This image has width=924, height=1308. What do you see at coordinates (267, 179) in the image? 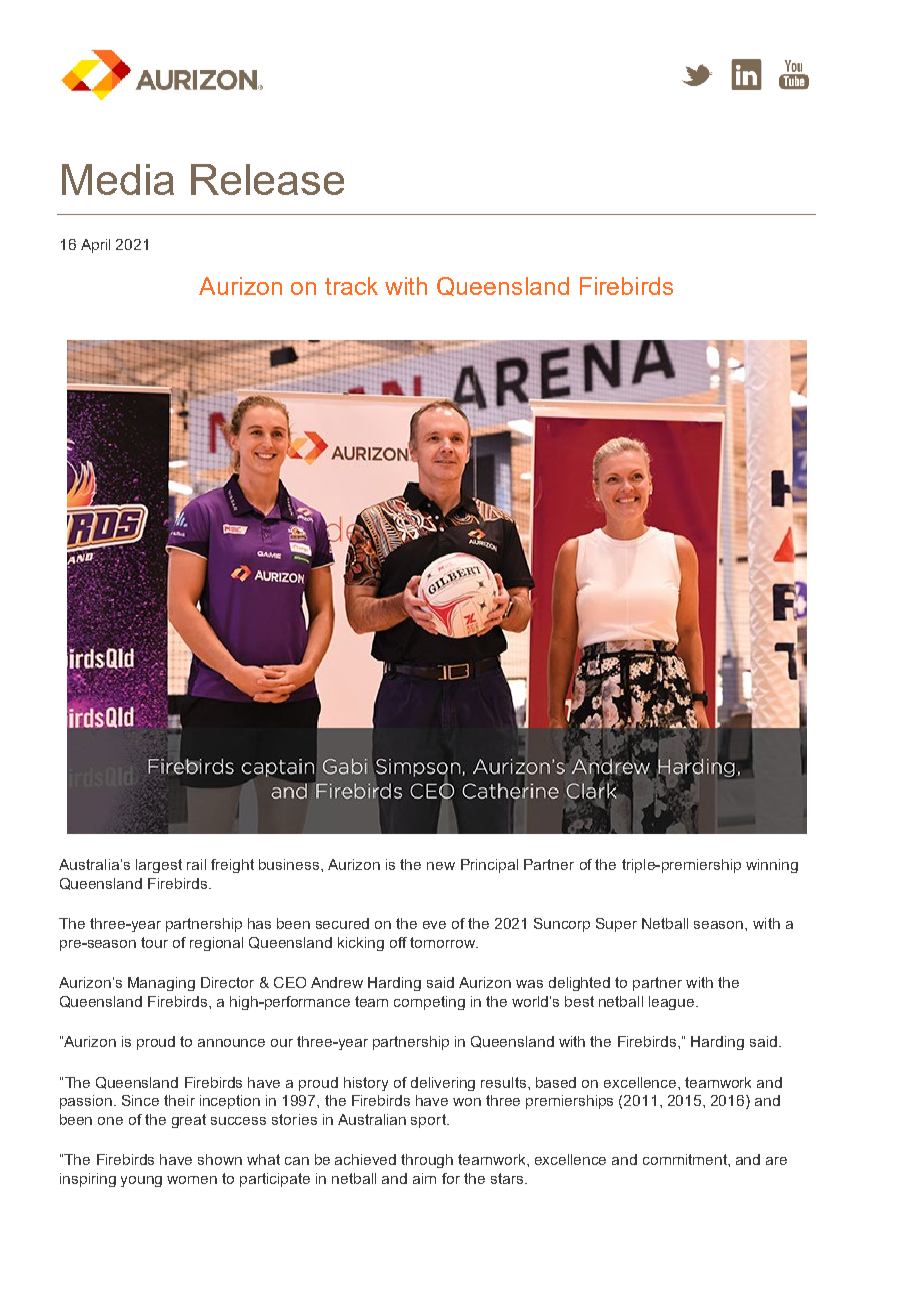
I see `Release` at bounding box center [267, 179].
